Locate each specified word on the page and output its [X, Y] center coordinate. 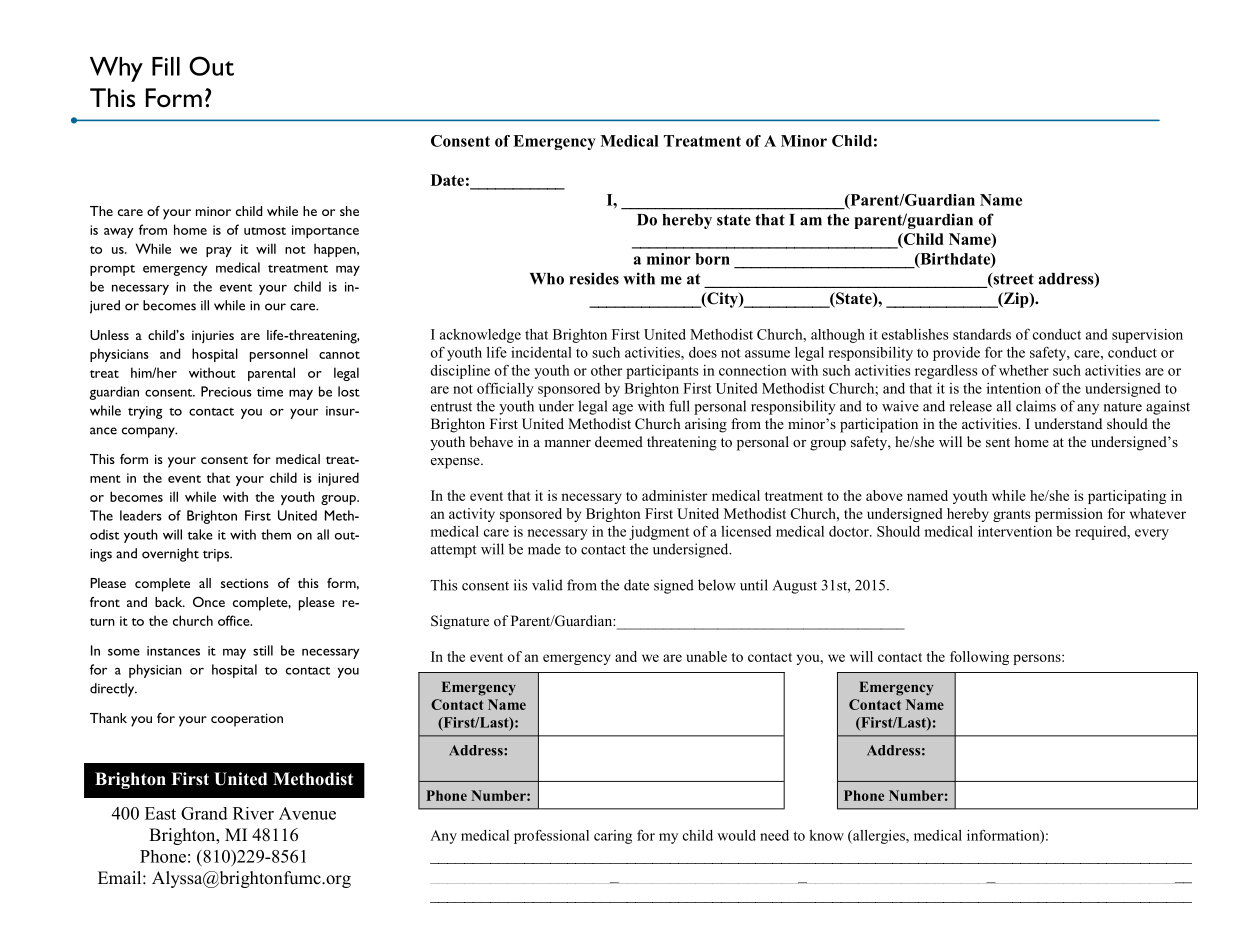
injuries [213, 336]
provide [956, 354]
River [253, 813]
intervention [1015, 531]
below [717, 585]
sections [245, 583]
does [703, 352]
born [712, 259]
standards [982, 334]
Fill [166, 66]
